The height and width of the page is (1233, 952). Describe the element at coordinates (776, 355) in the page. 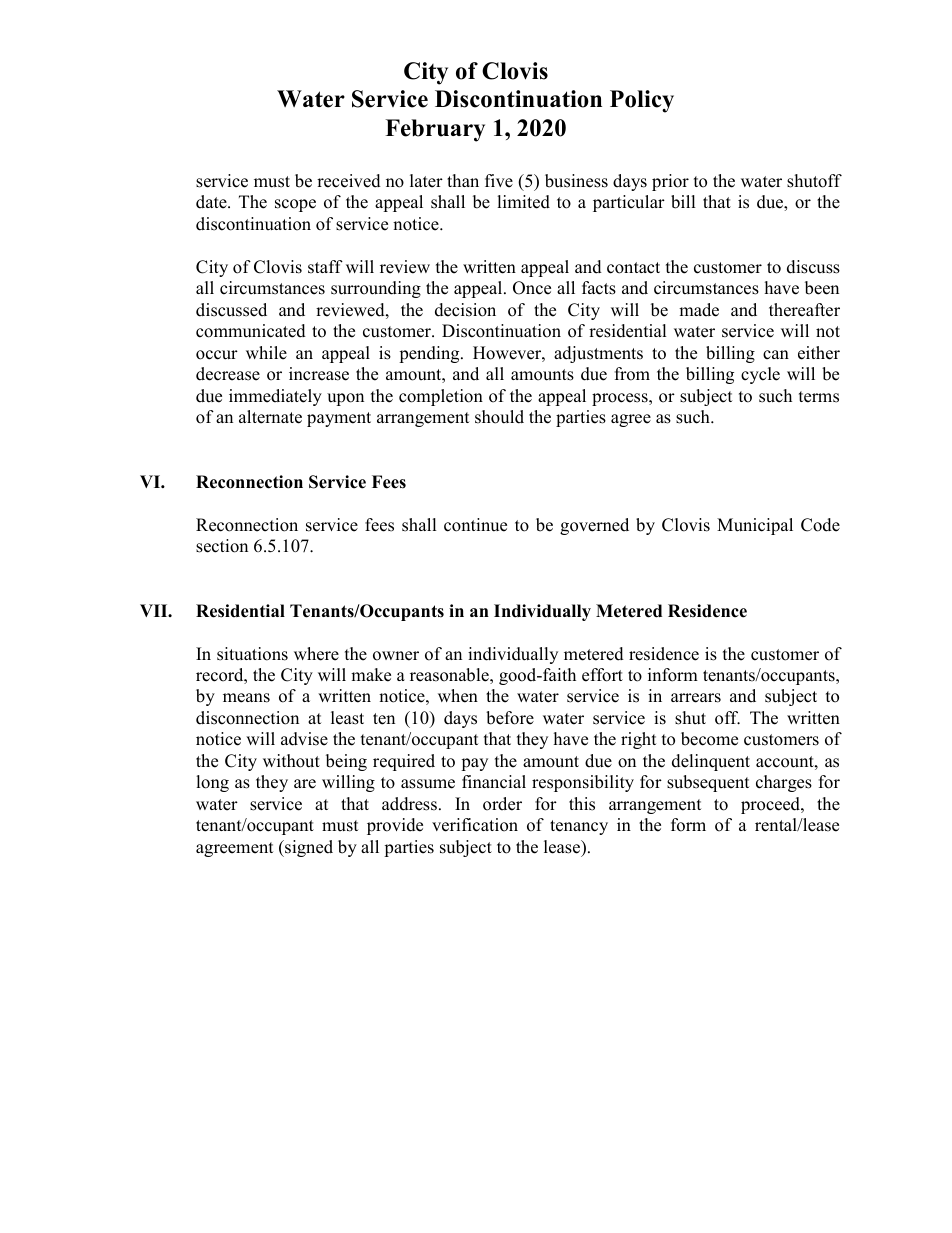

I see `can` at that location.
